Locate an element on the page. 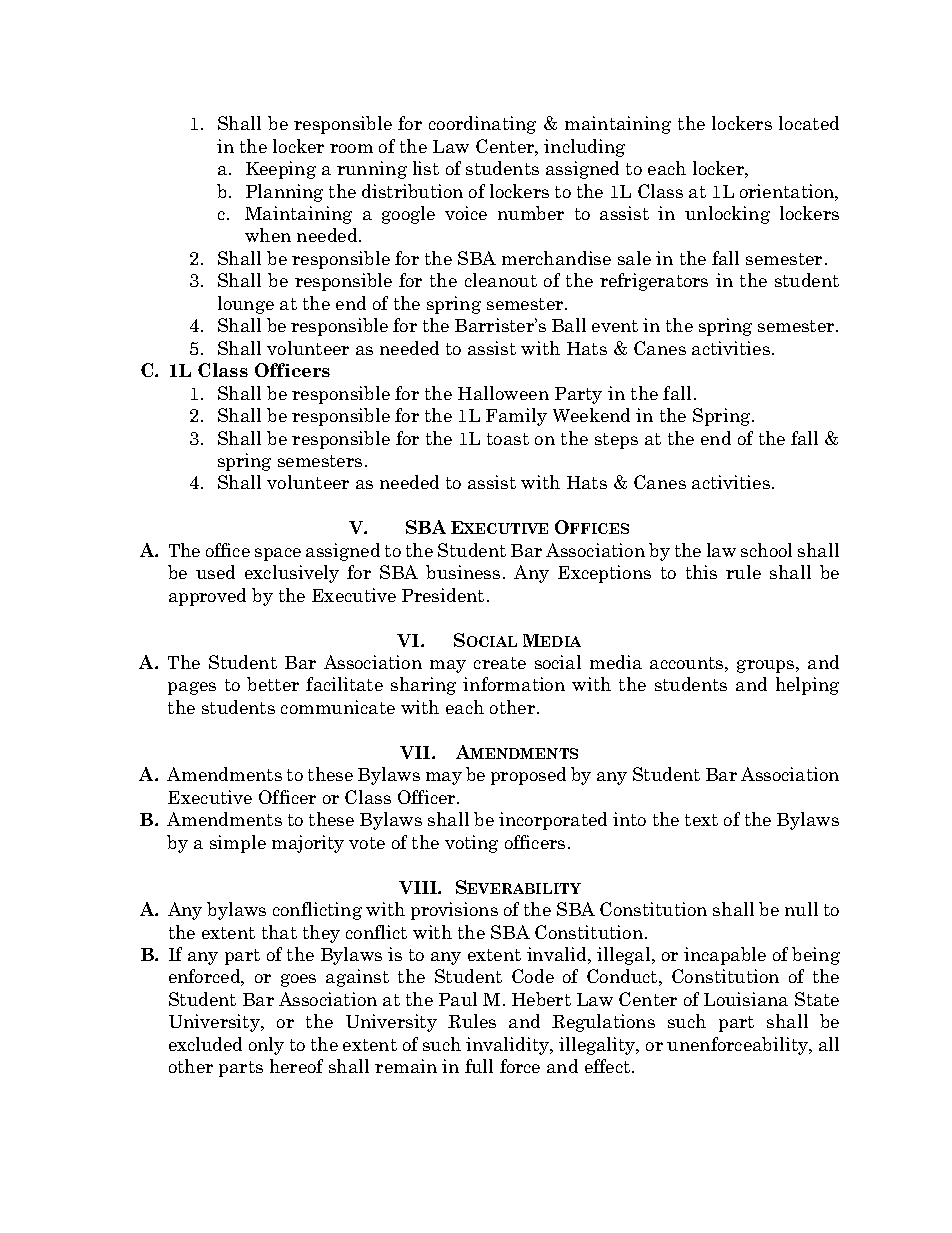  only is located at coordinates (266, 1046).
